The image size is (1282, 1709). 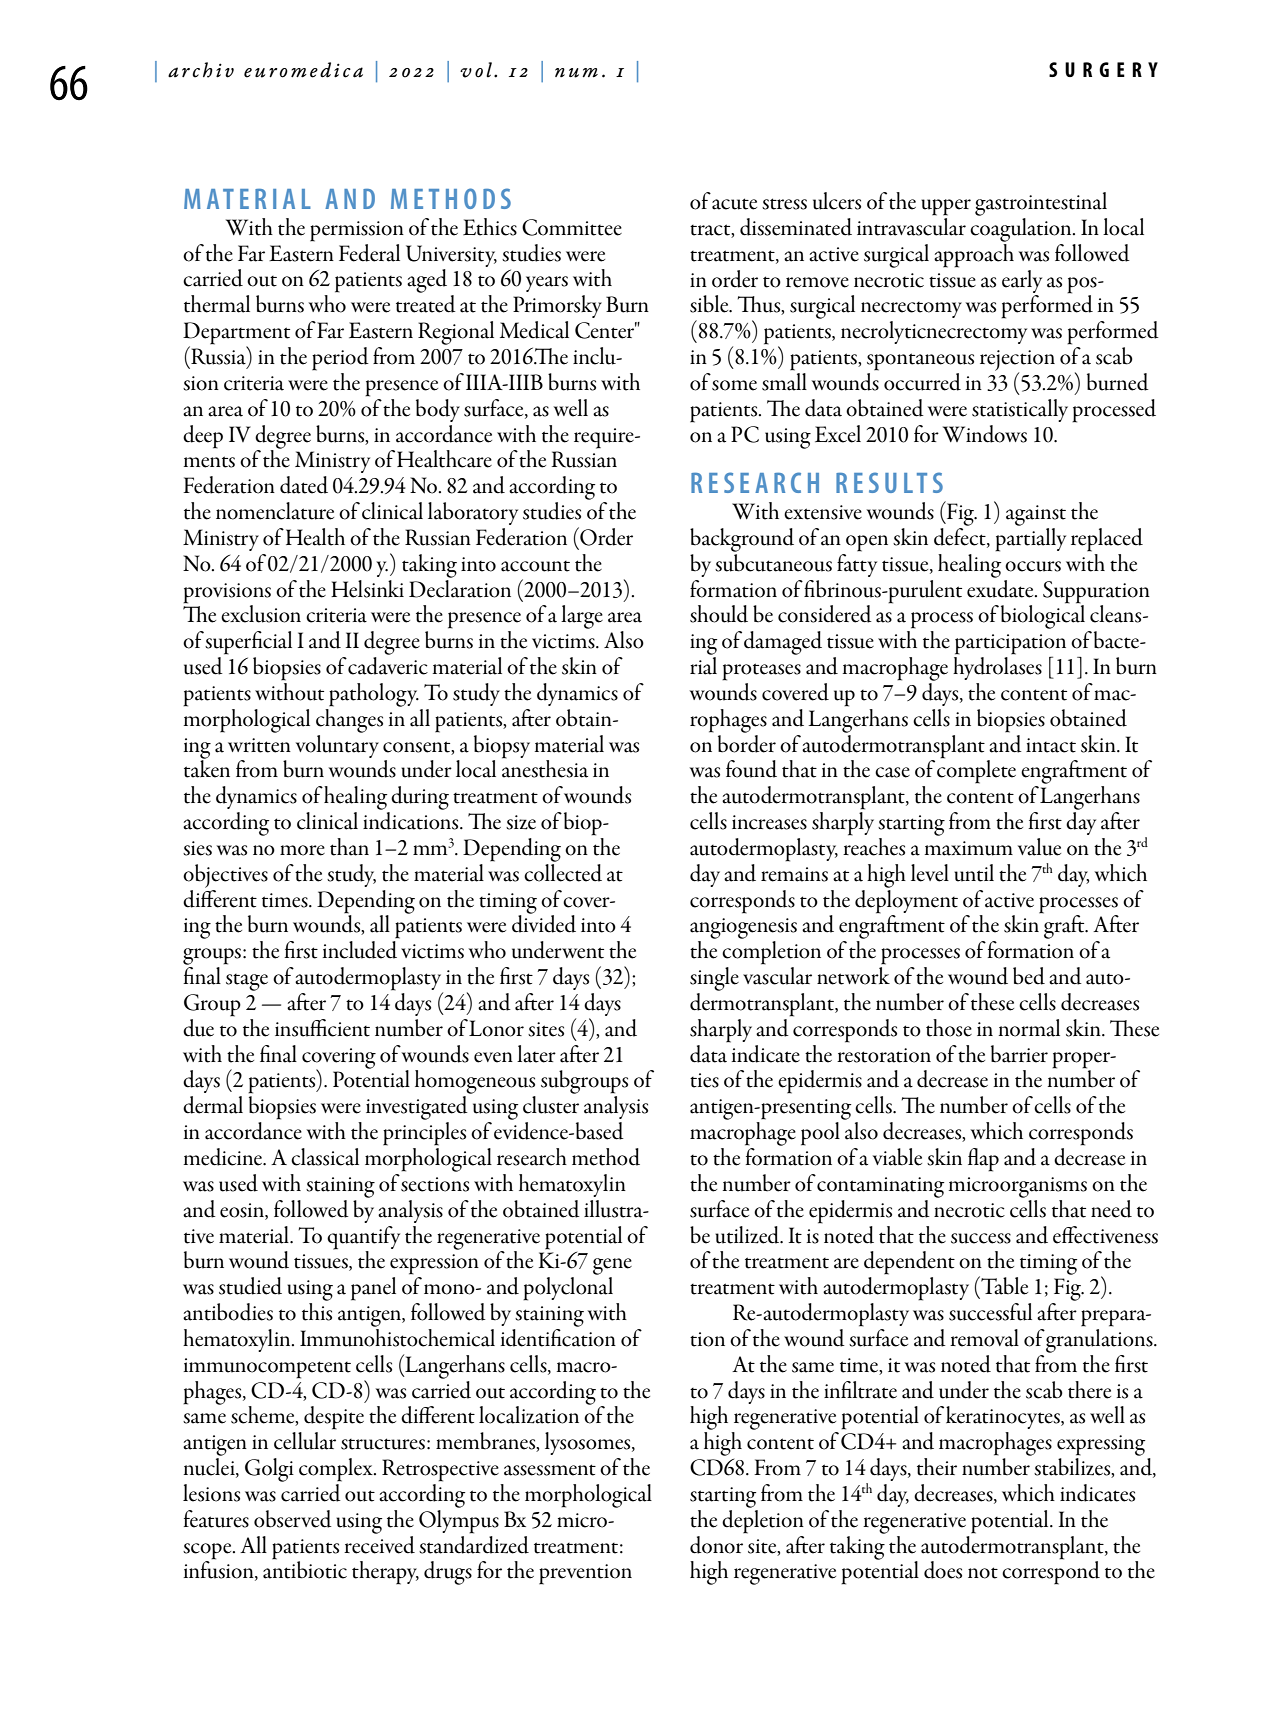 What do you see at coordinates (719, 614) in the screenshot?
I see `should` at bounding box center [719, 614].
